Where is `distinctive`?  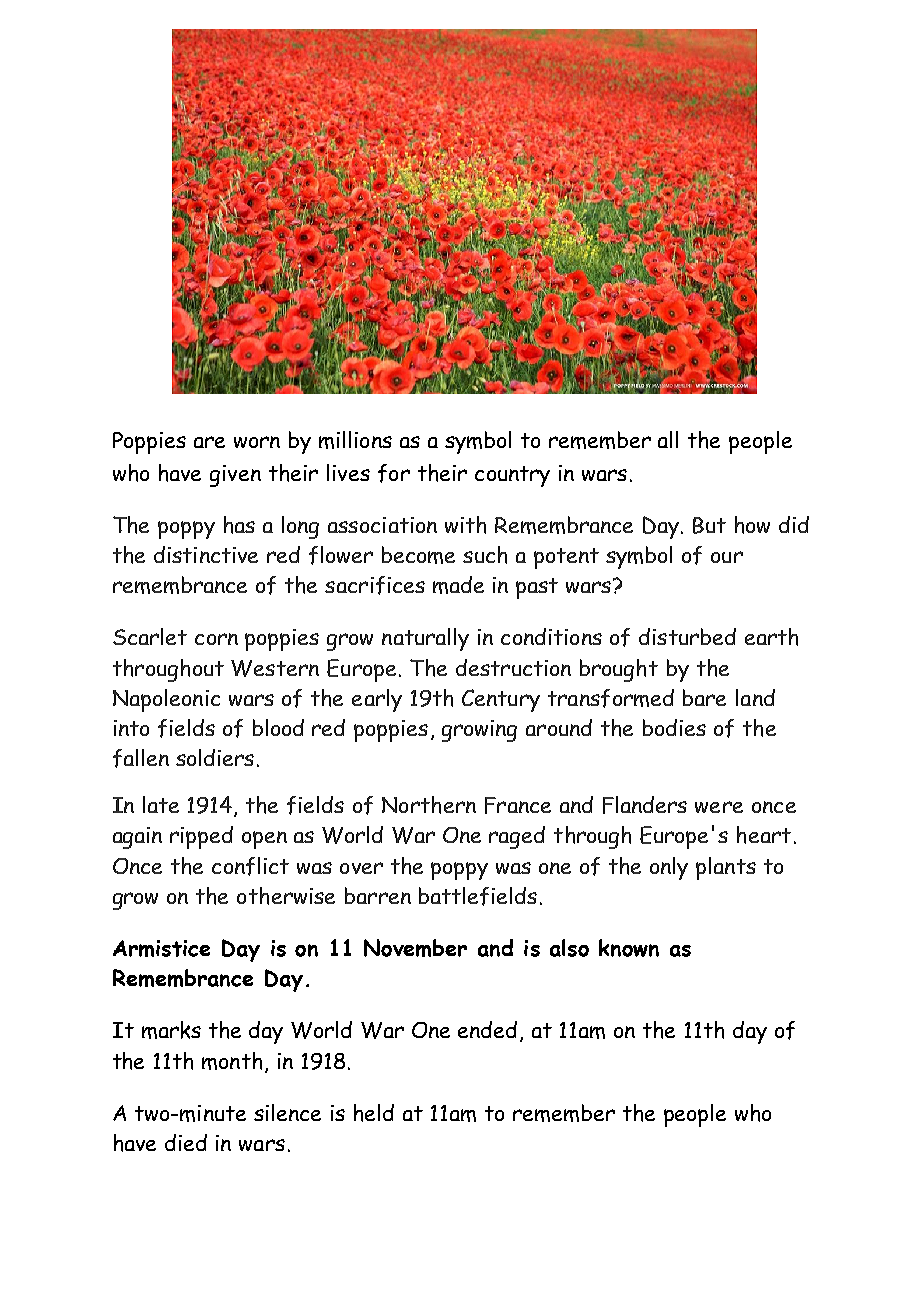
distinctive is located at coordinates (206, 554).
